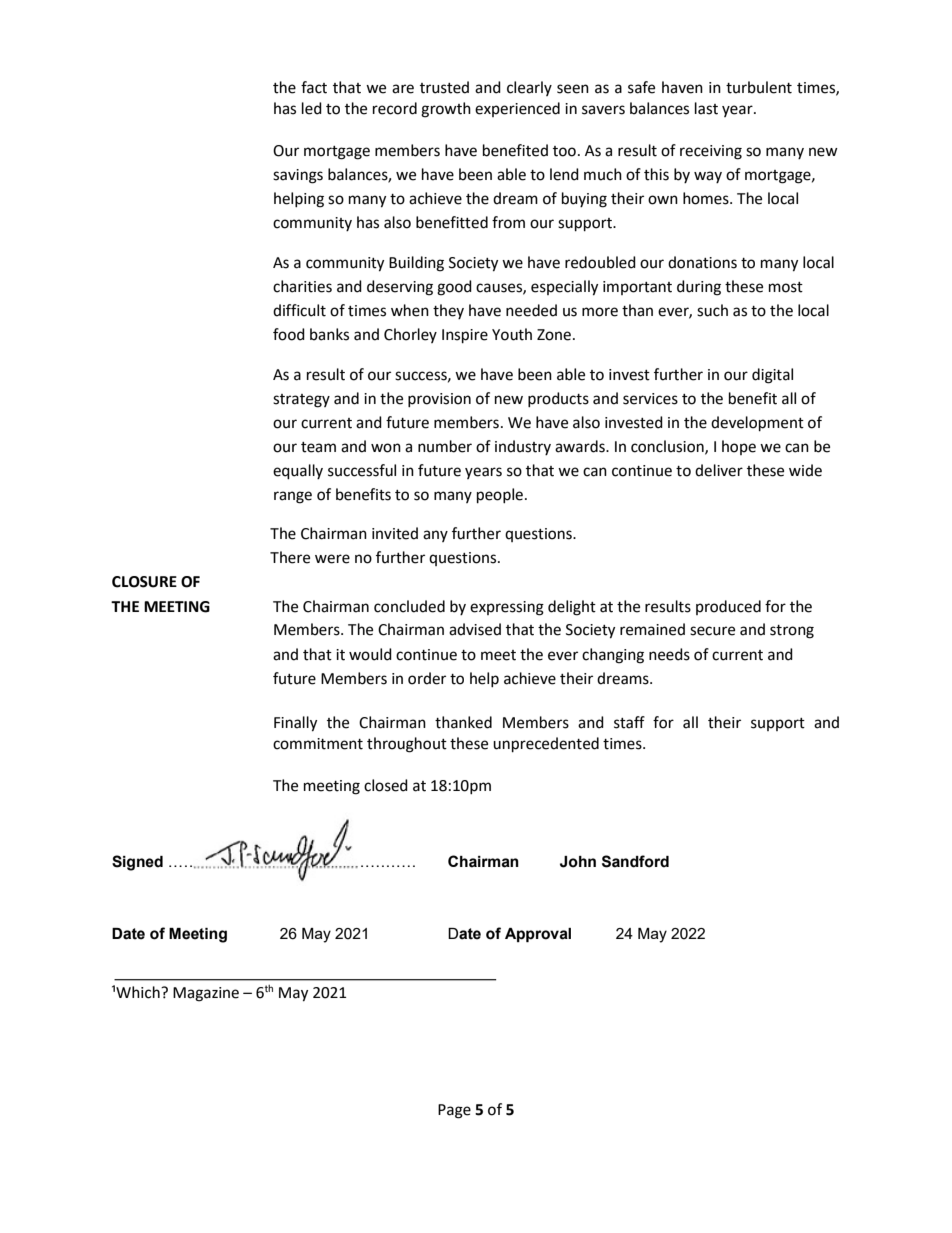  What do you see at coordinates (206, 994) in the page?
I see `Magazine` at bounding box center [206, 994].
